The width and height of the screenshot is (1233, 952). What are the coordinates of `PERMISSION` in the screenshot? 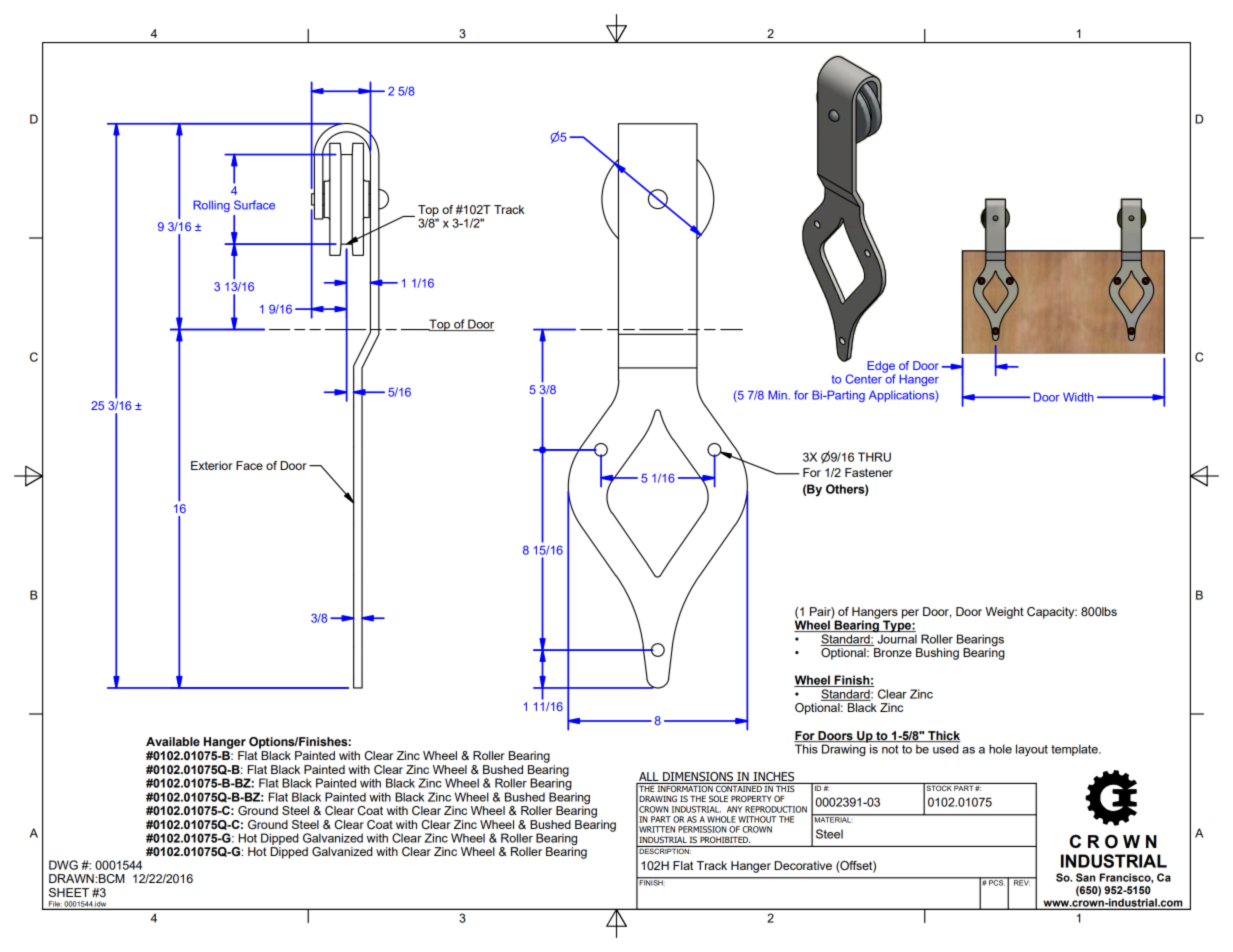 It's located at (702, 829).
